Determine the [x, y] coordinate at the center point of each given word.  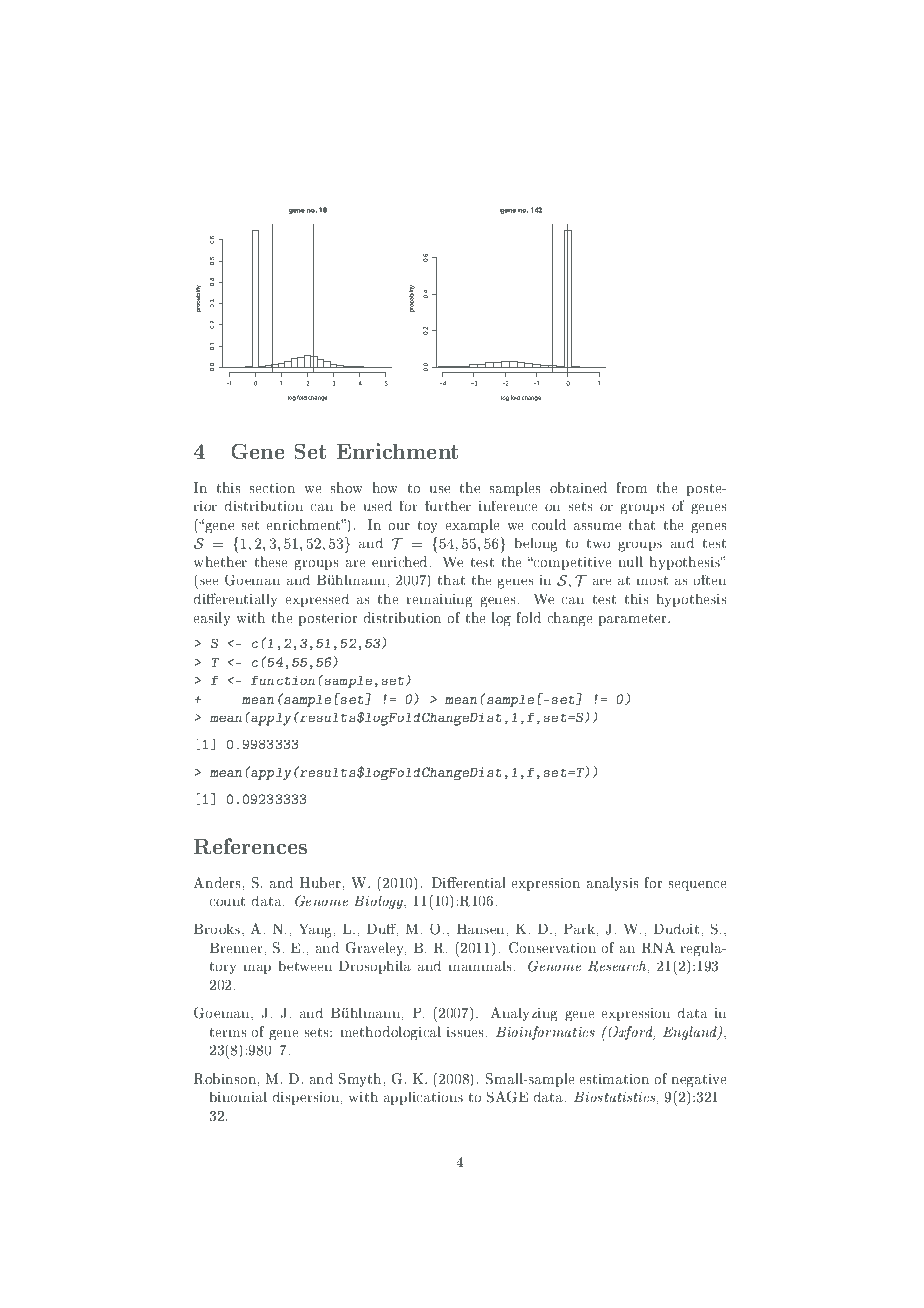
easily [212, 619]
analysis [613, 884]
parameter [634, 620]
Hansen [482, 929]
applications [423, 1098]
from [632, 487]
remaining [439, 601]
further [448, 506]
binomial [238, 1096]
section [272, 488]
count [227, 901]
